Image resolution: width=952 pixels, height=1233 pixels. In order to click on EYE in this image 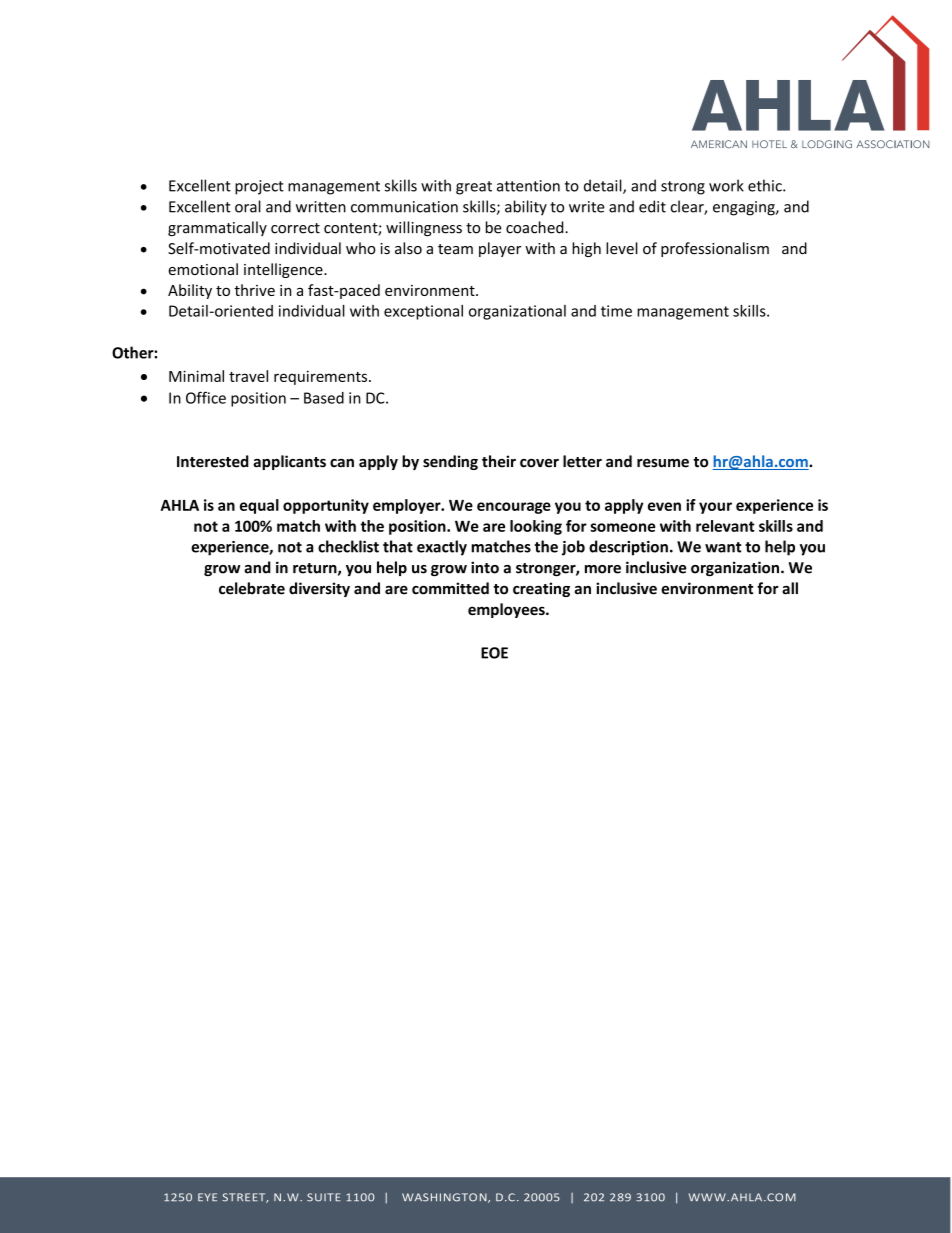, I will do `click(207, 1197)`.
